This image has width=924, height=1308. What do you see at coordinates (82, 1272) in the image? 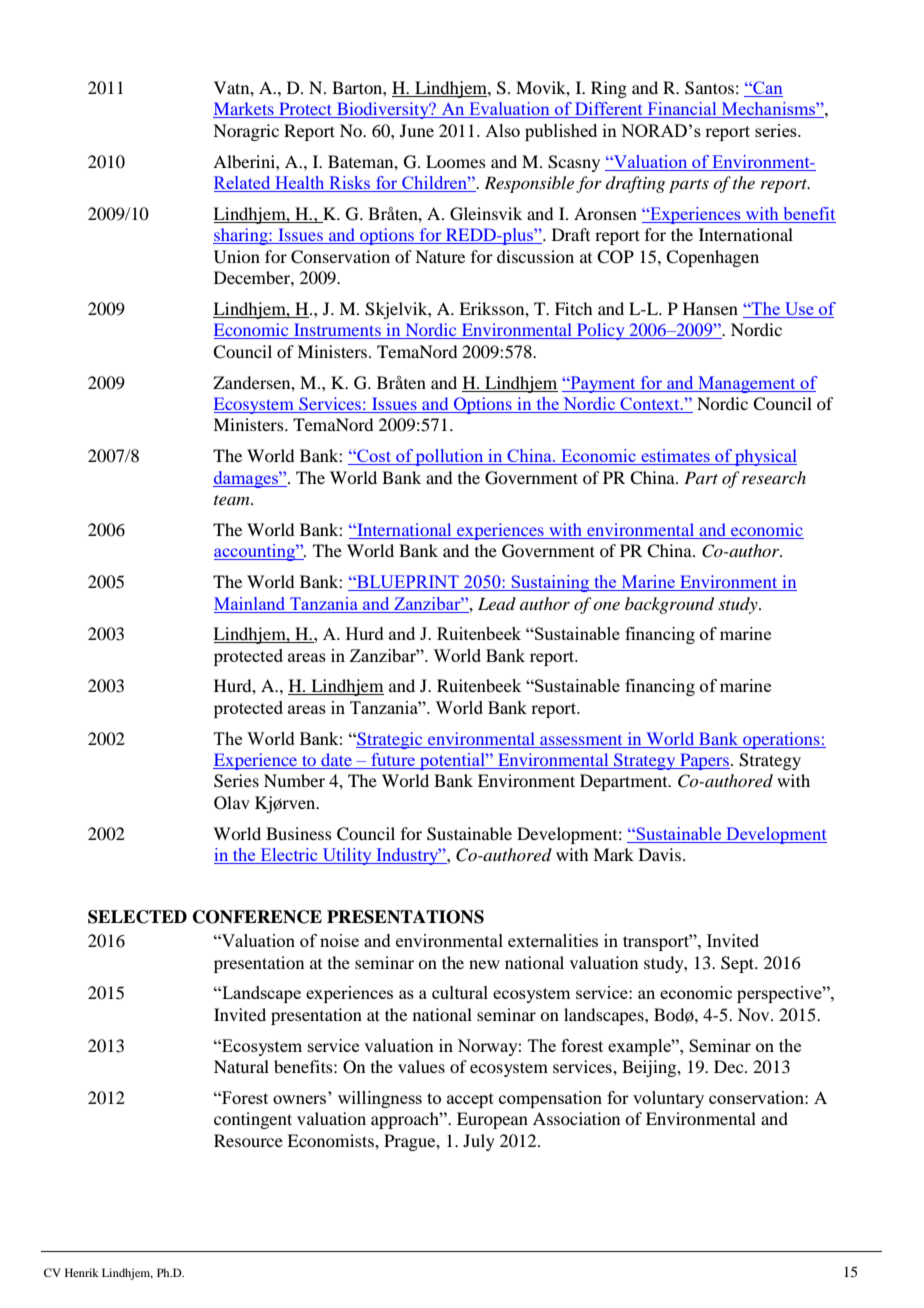
I see `Henrik` at bounding box center [82, 1272].
